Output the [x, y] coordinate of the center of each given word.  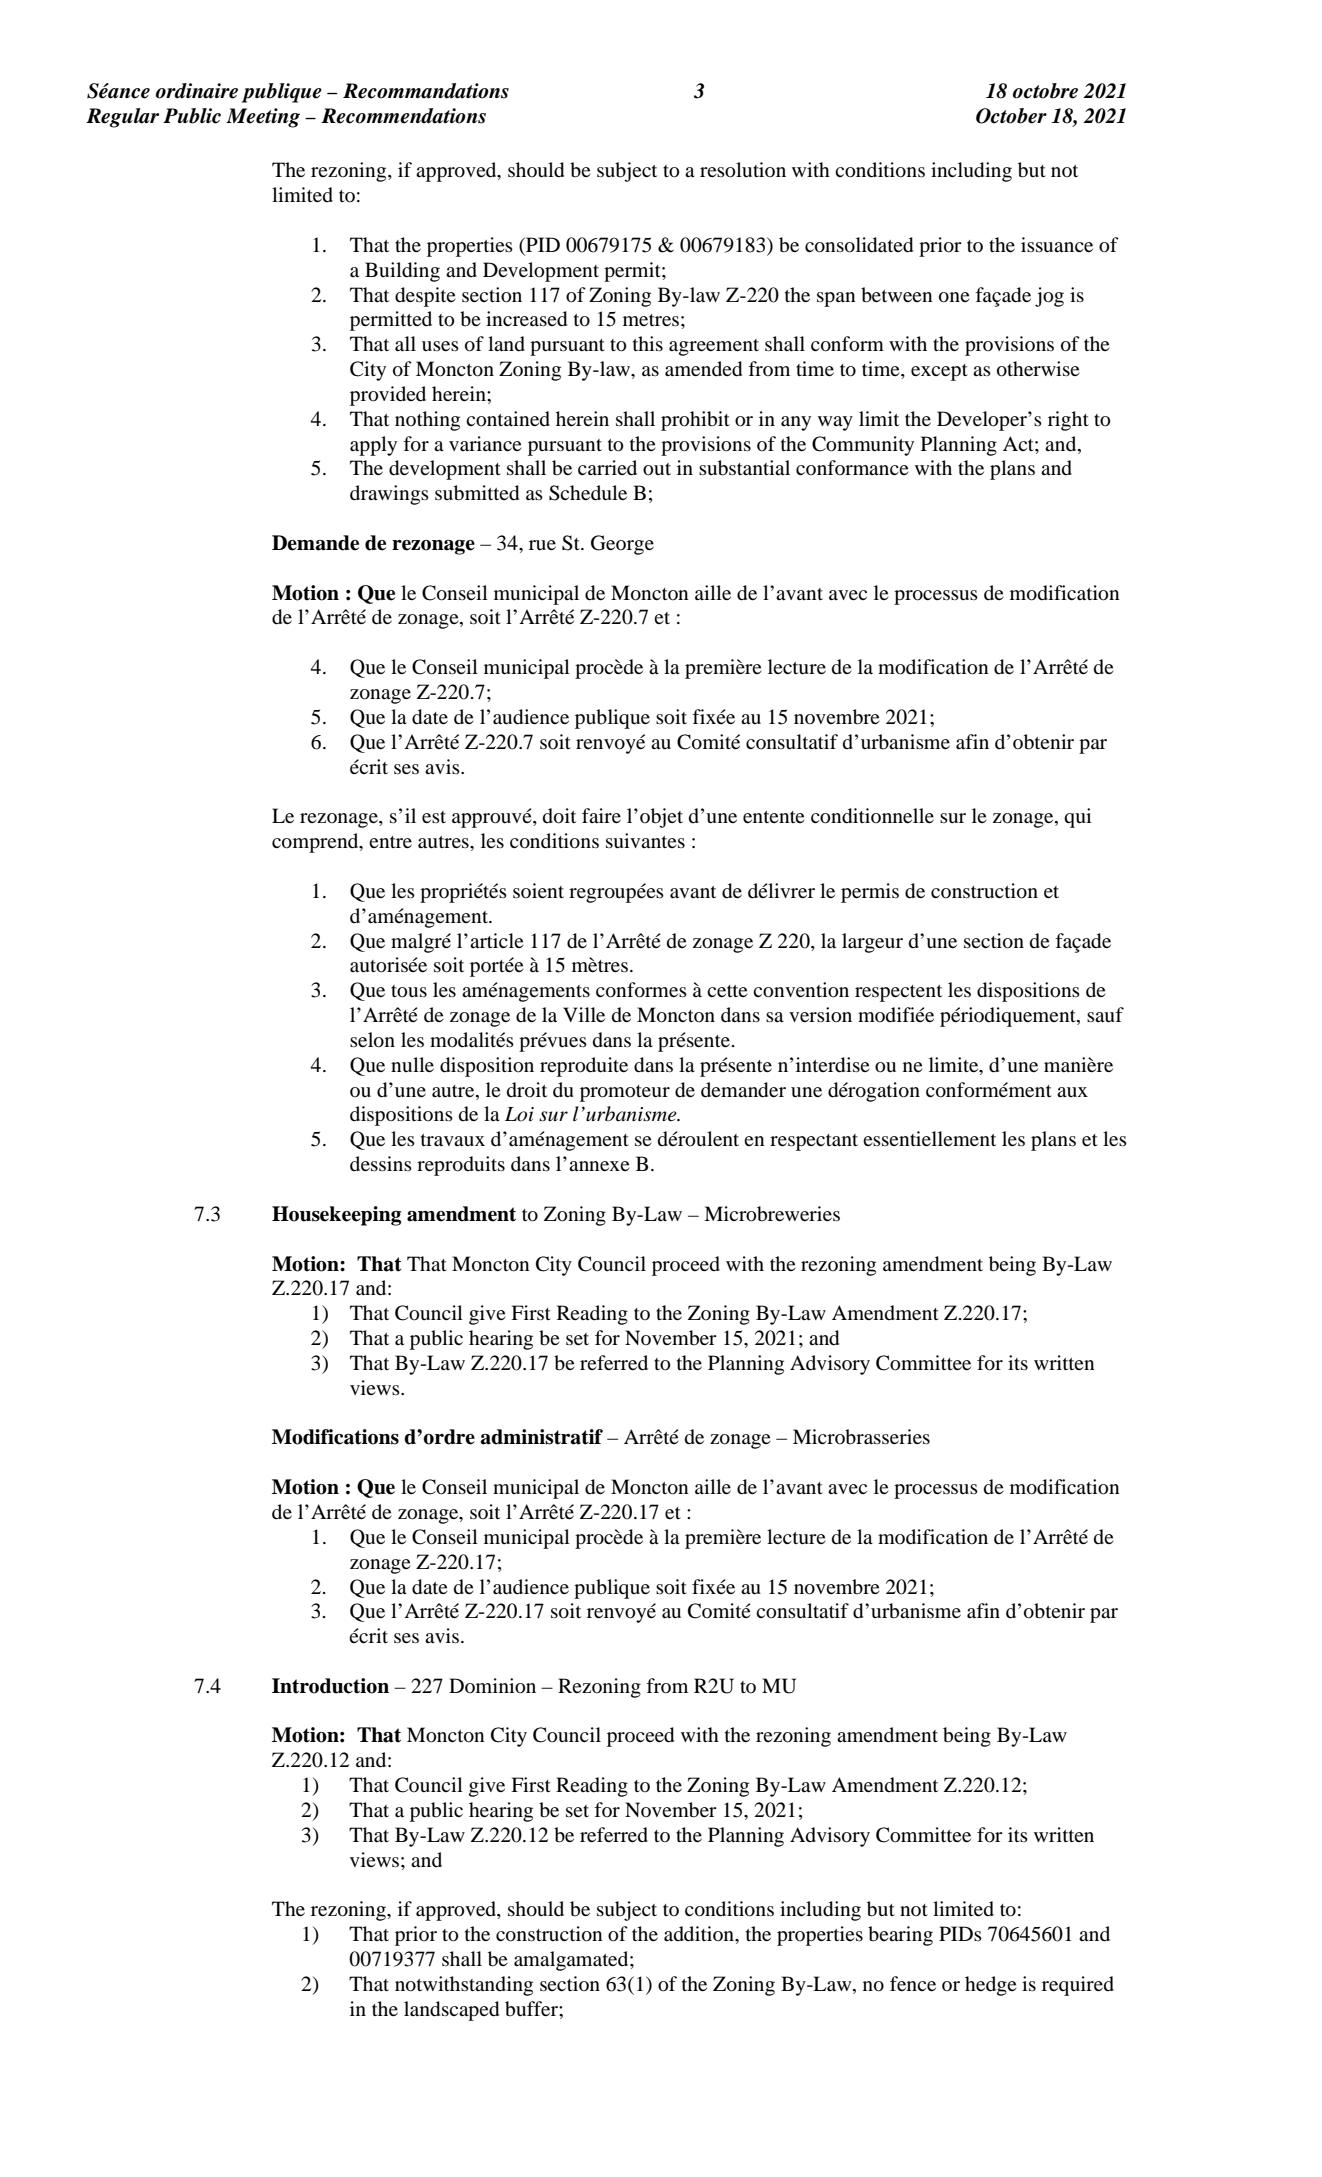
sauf [1105, 1015]
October [1011, 116]
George [622, 545]
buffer [532, 2009]
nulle [412, 1064]
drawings [389, 495]
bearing [900, 1936]
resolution [743, 170]
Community [863, 446]
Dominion [492, 1686]
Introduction [330, 1686]
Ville [584, 1014]
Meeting [263, 118]
